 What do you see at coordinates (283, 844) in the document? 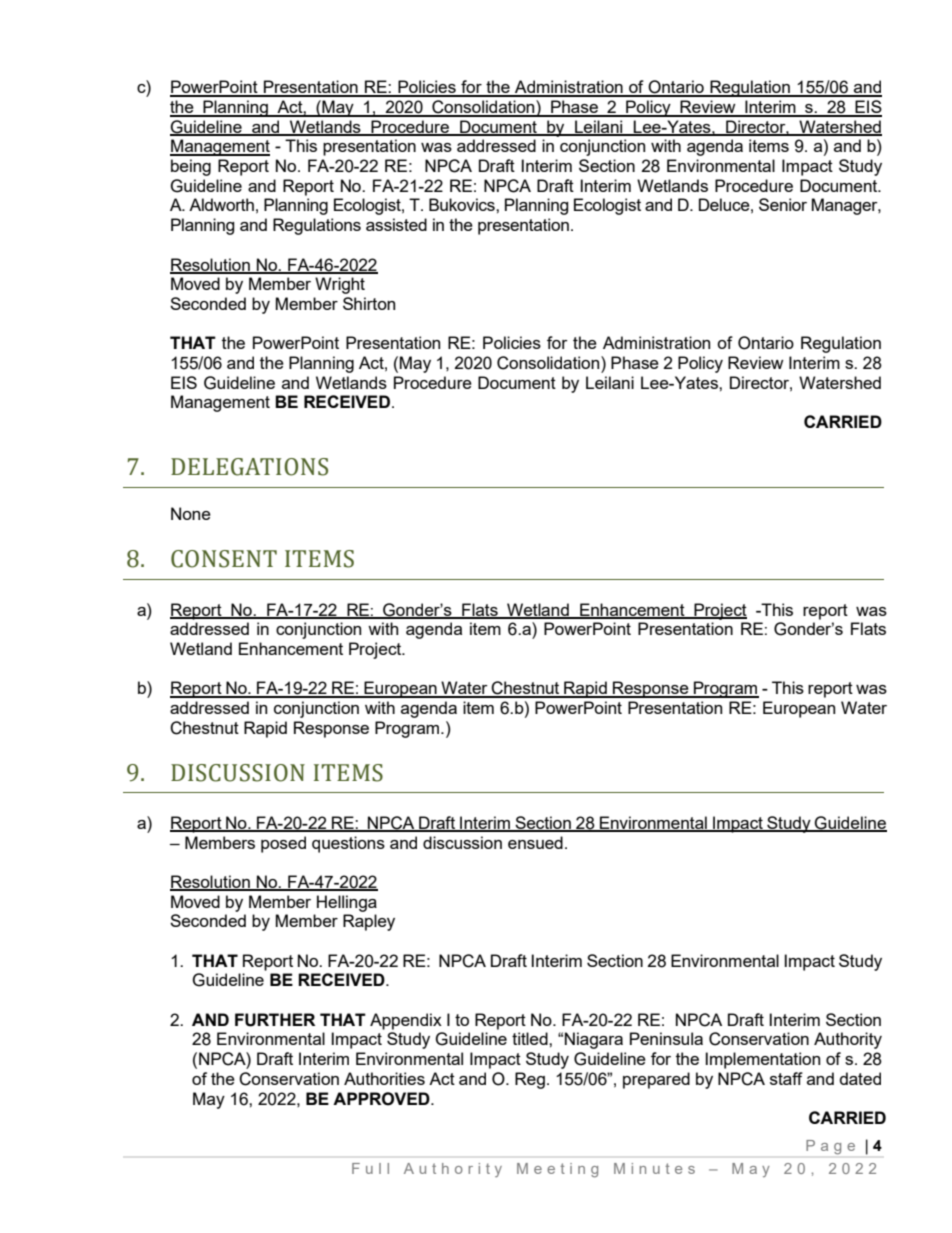
I see `posed` at bounding box center [283, 844].
